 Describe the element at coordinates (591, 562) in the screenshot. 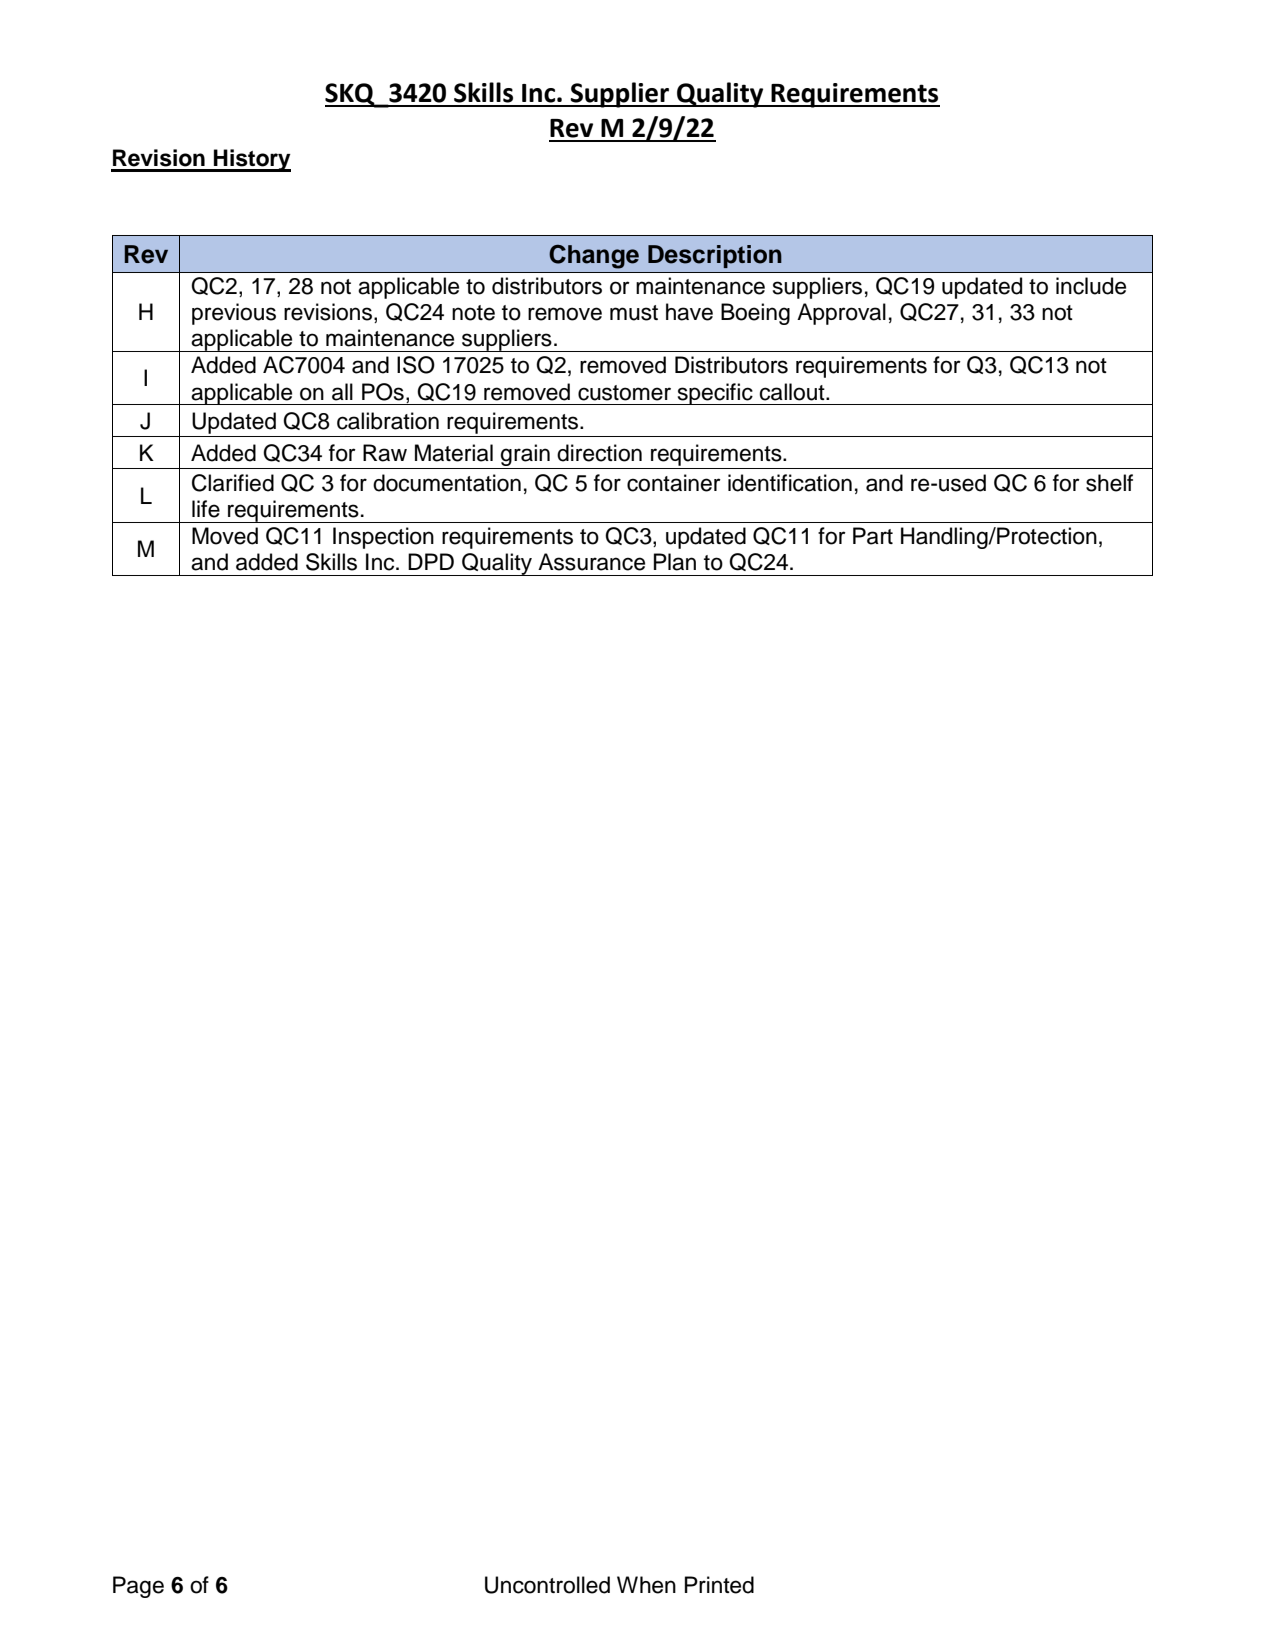

I see `Assurance` at that location.
